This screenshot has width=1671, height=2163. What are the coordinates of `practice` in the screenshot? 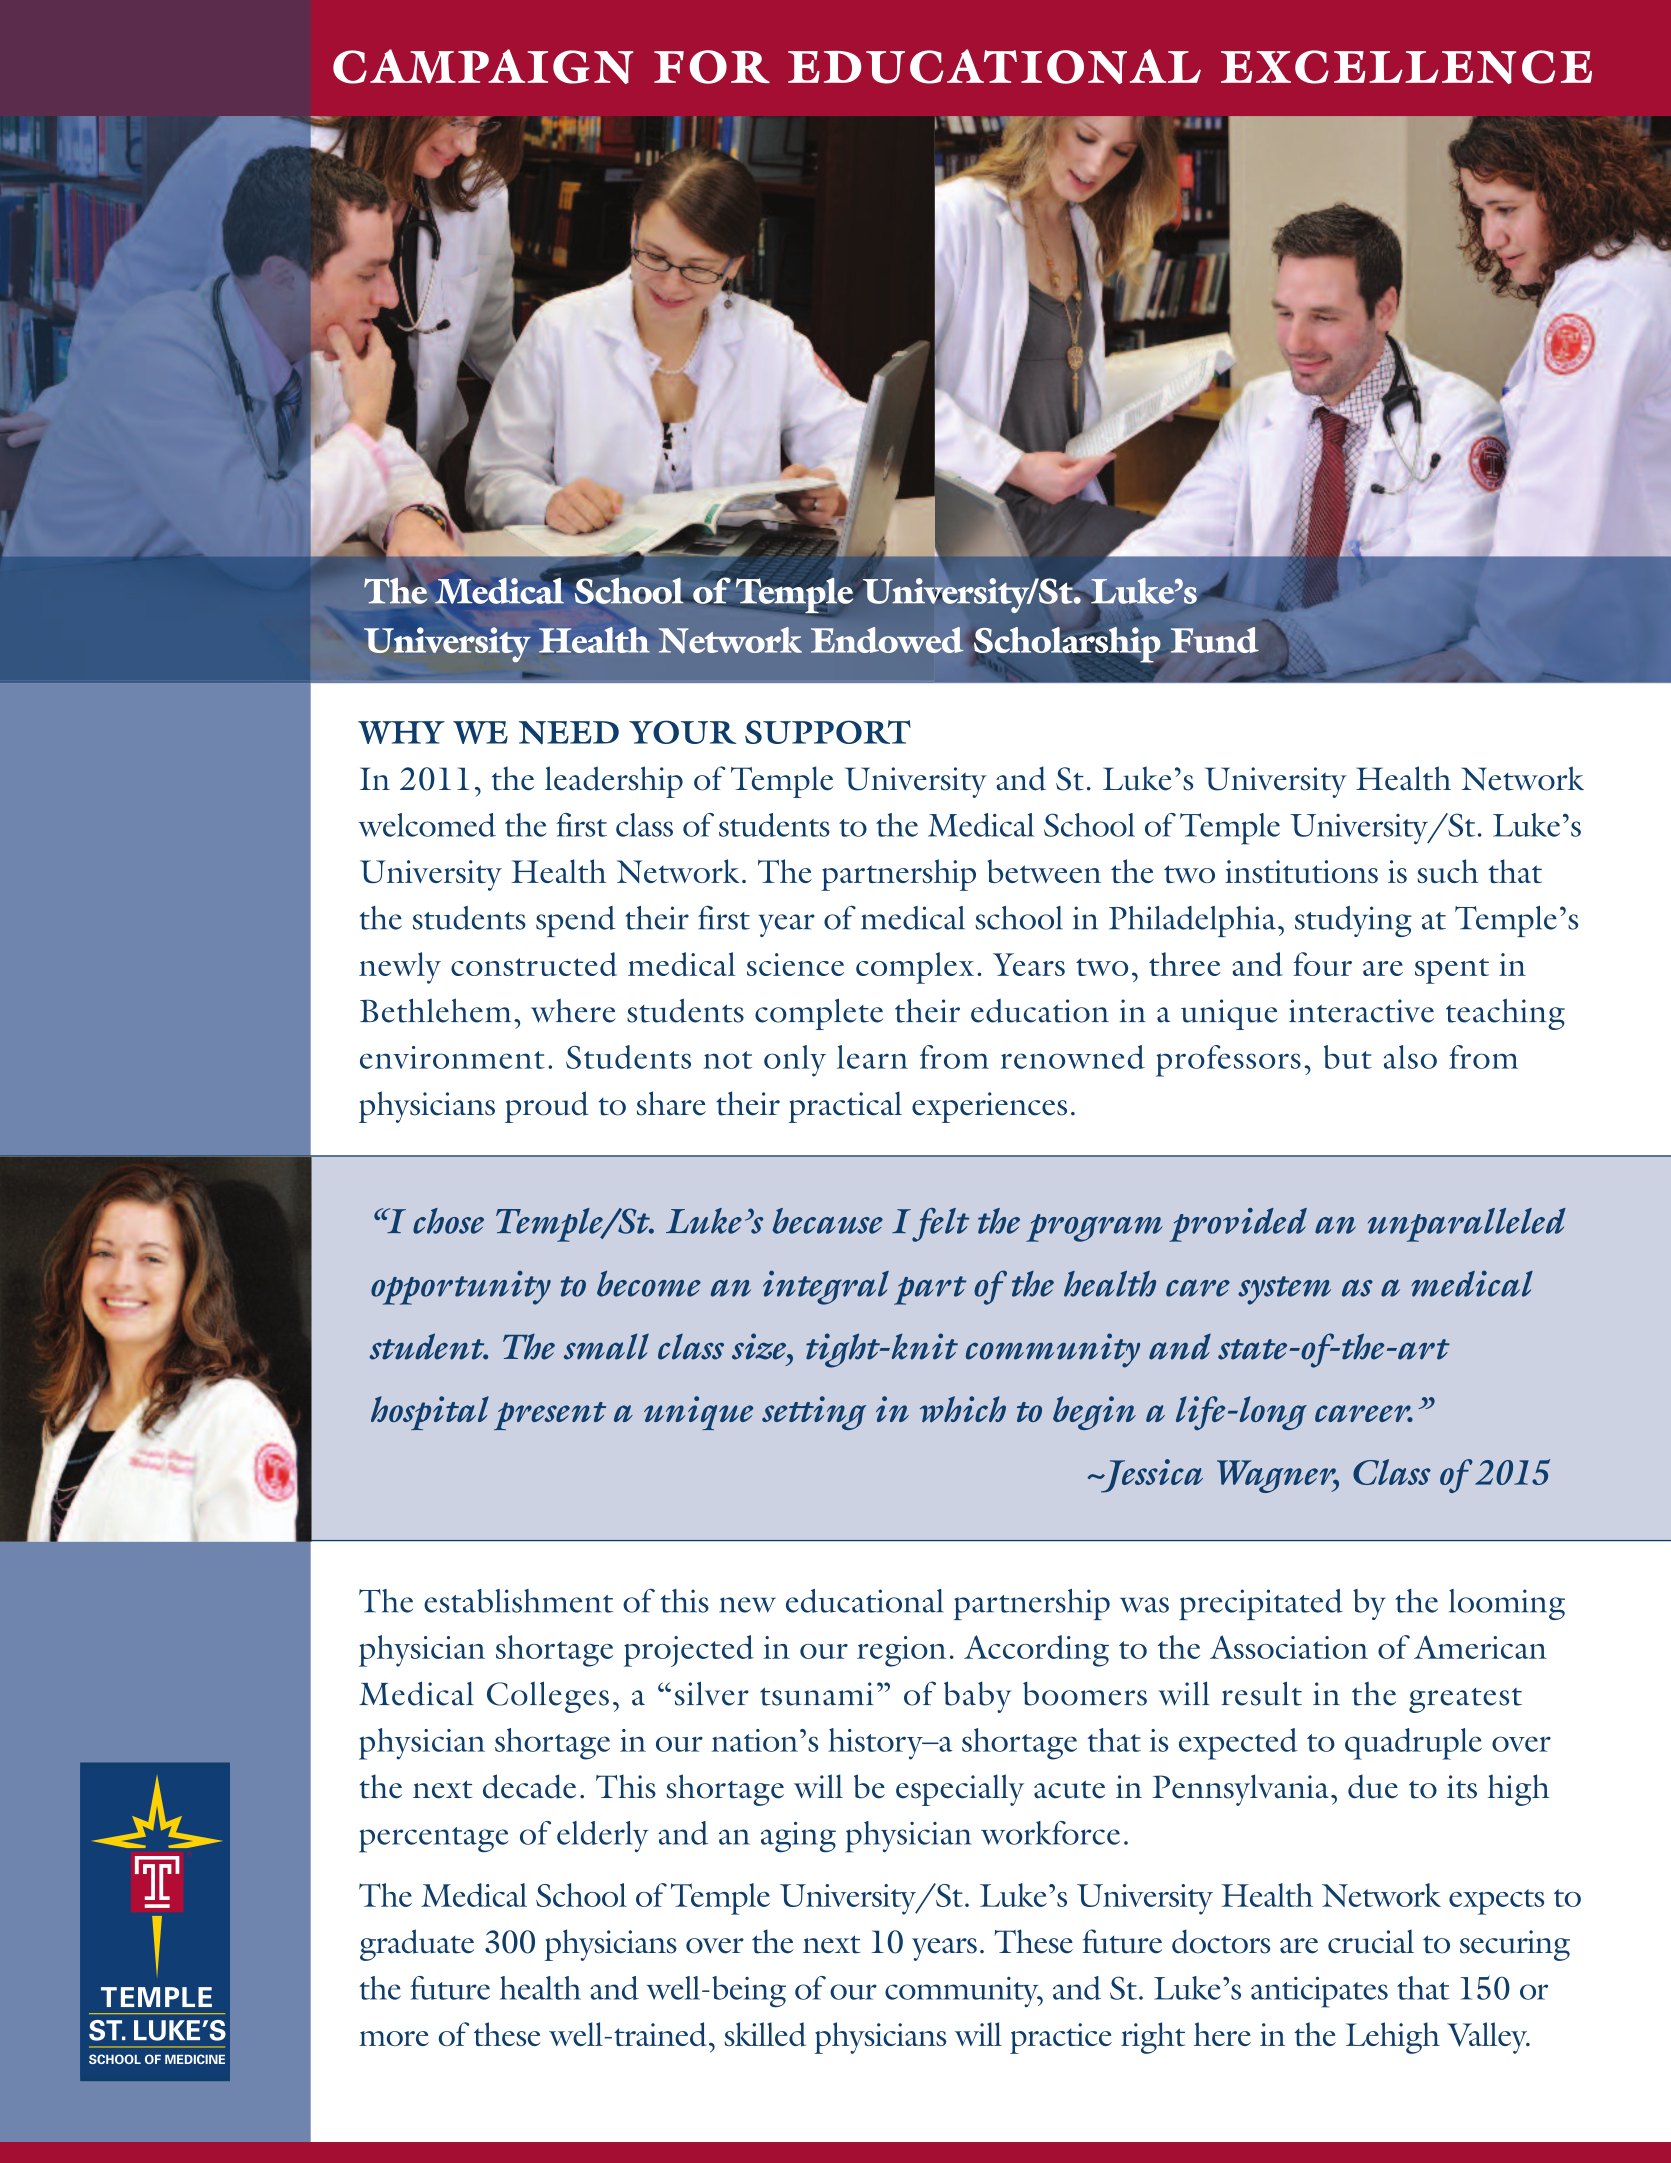 It's located at (1061, 2038).
